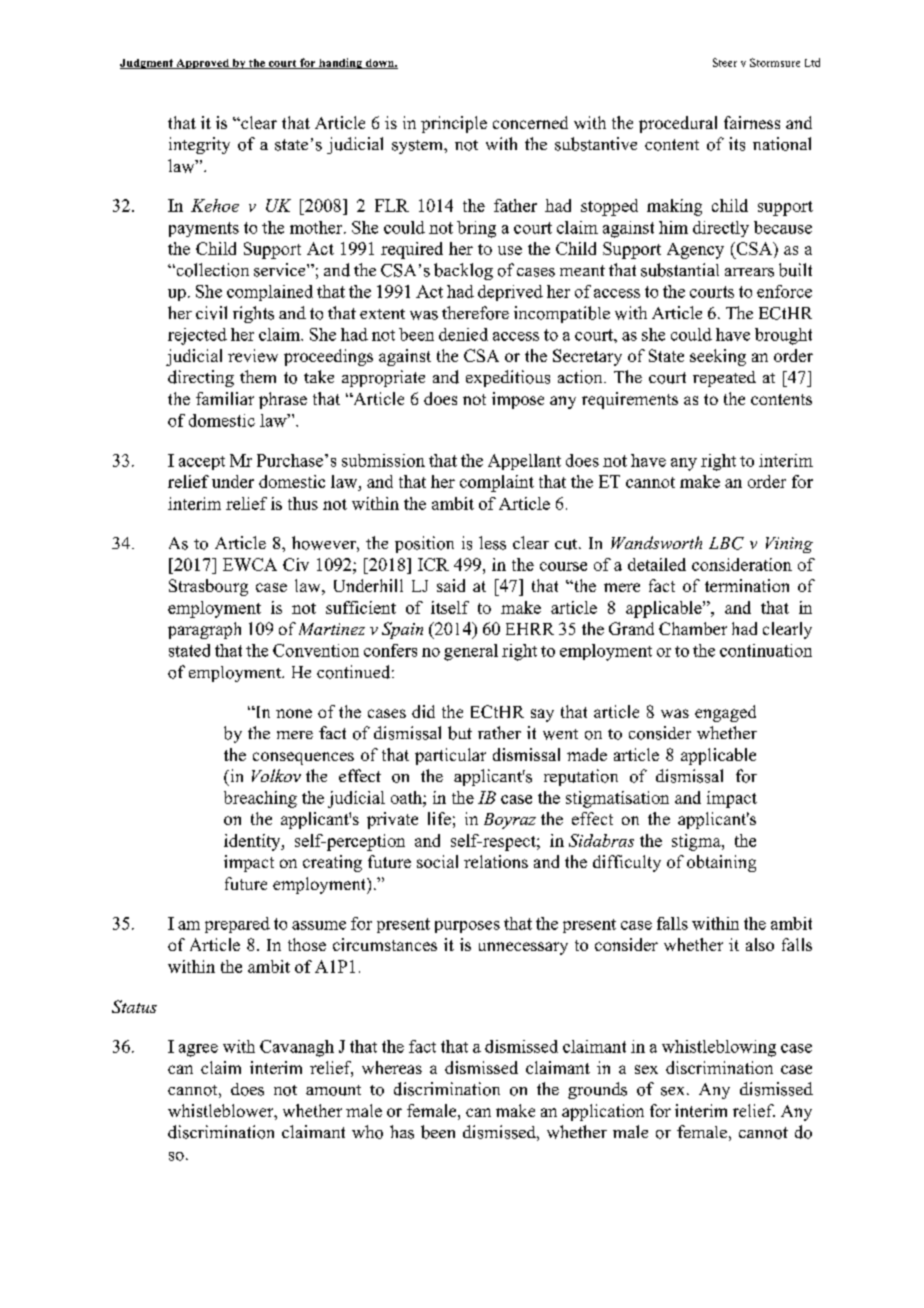  I want to click on whereas, so click(392, 1067).
